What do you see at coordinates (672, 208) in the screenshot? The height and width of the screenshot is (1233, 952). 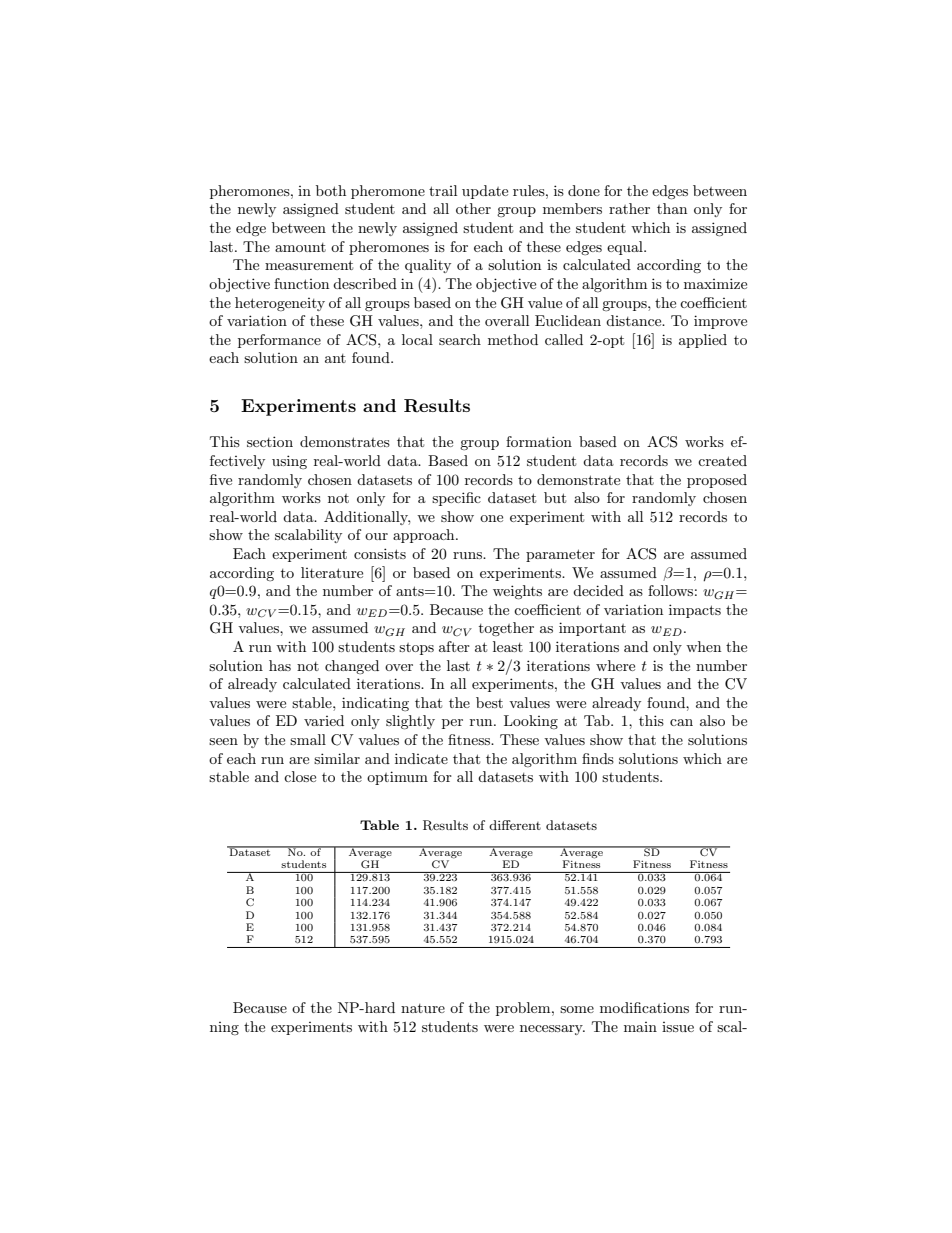 I see `than` at bounding box center [672, 208].
